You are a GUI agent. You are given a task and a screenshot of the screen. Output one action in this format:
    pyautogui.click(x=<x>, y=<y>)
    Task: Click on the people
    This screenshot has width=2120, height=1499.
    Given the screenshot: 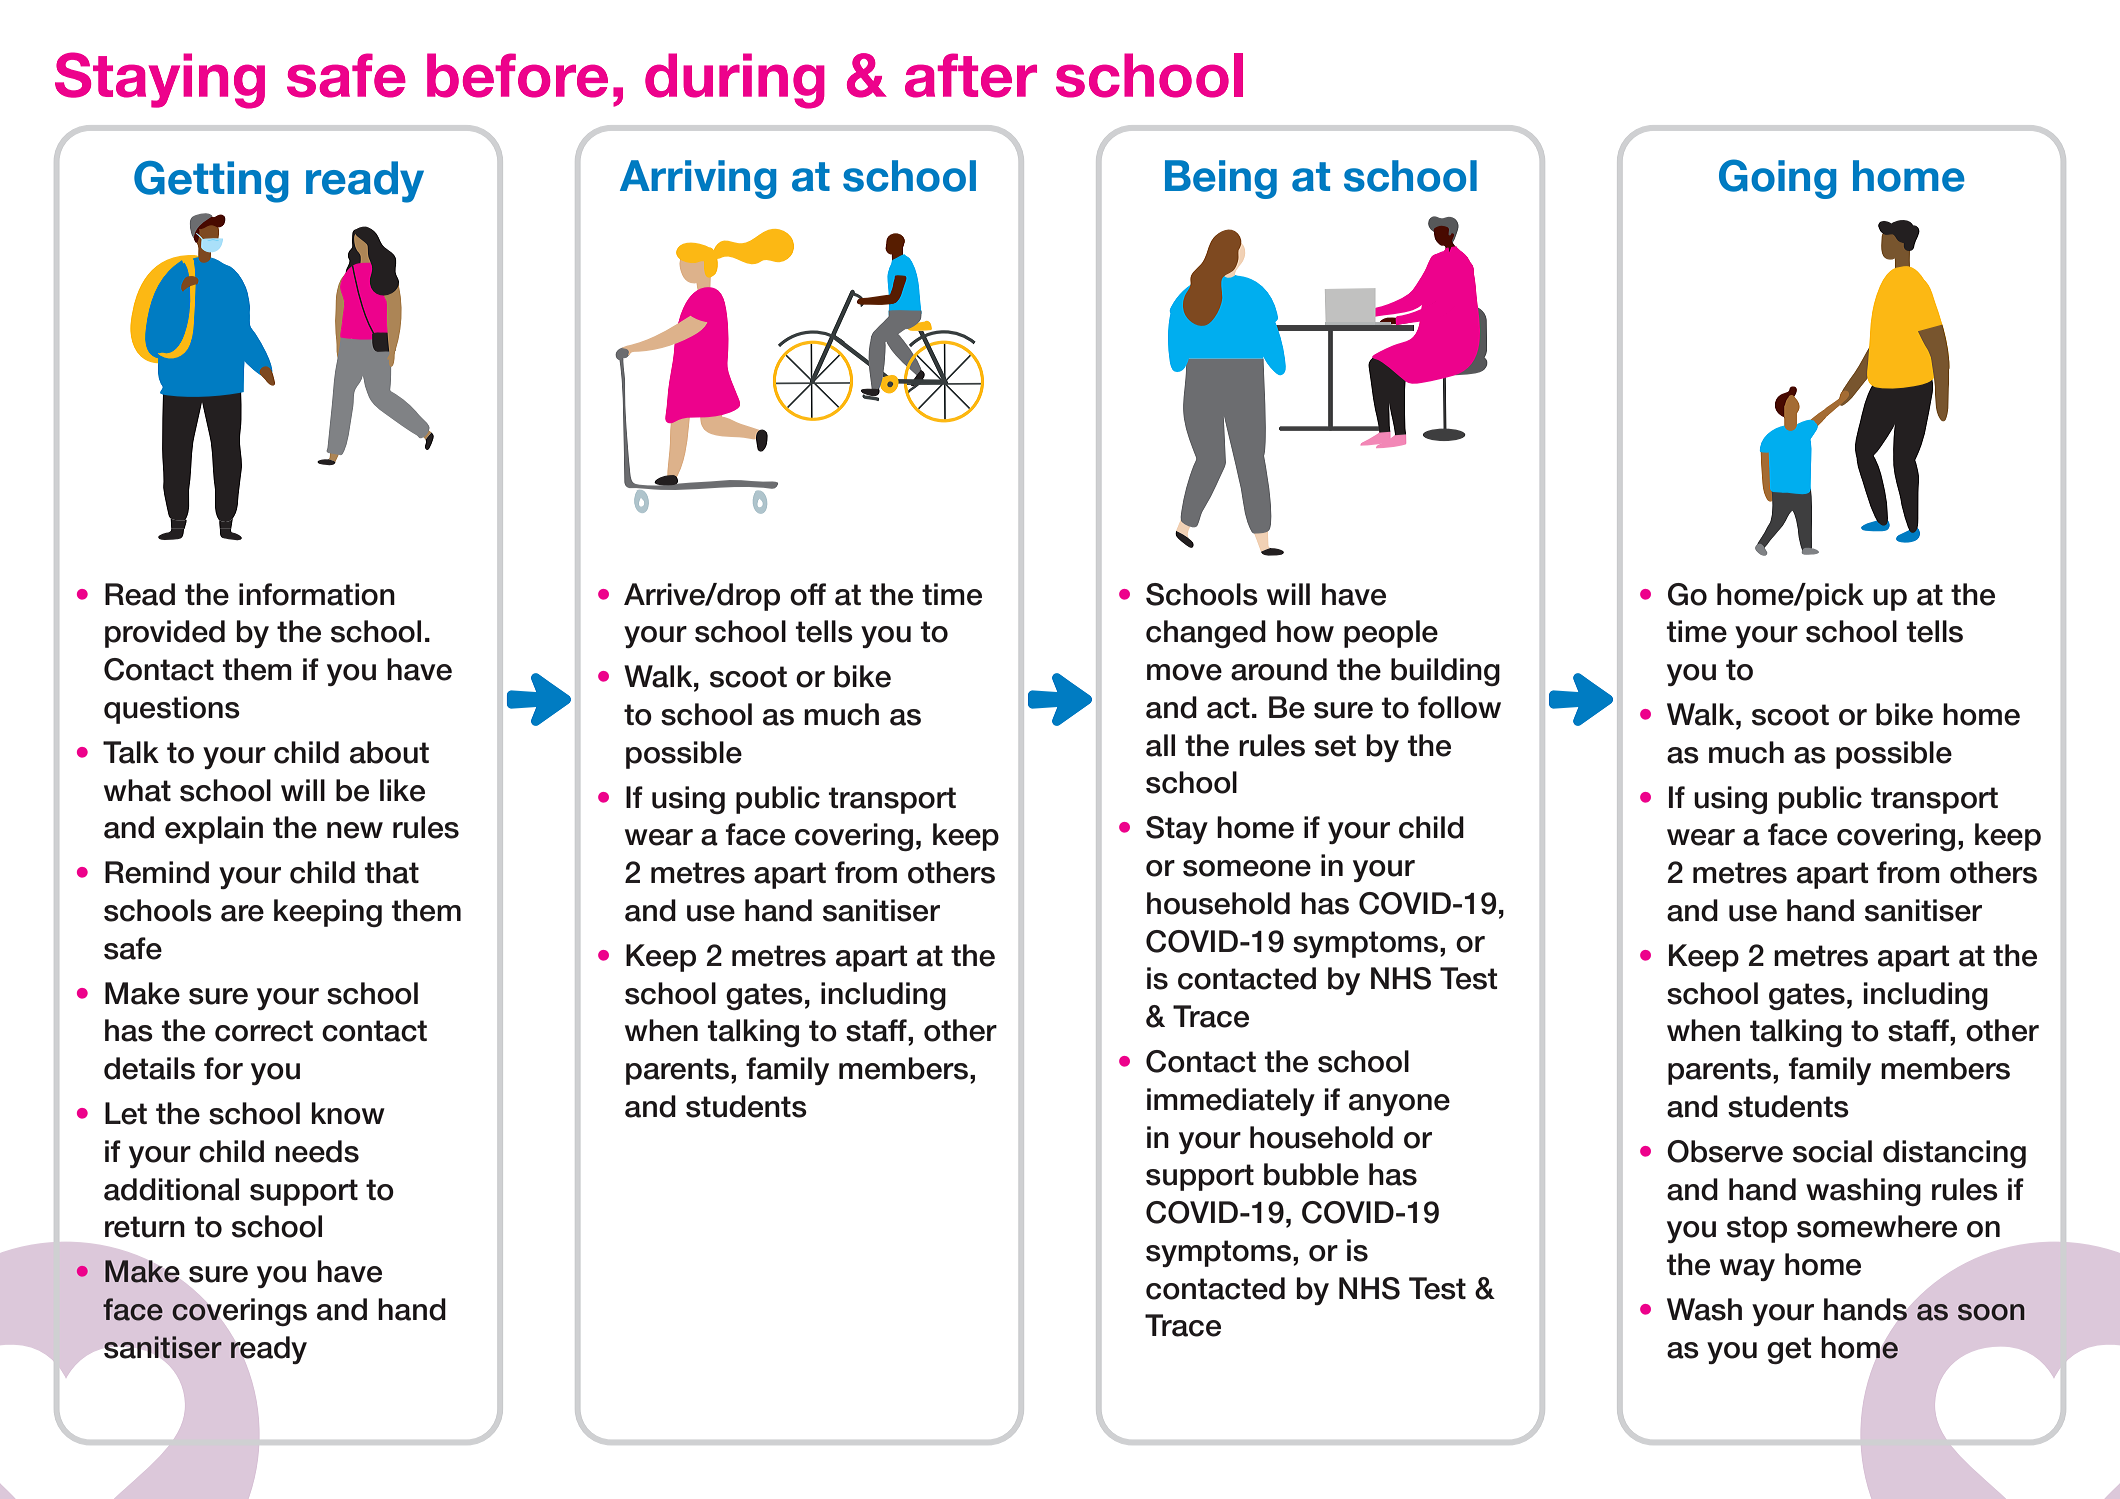 What is the action you would take?
    pyautogui.click(x=1391, y=634)
